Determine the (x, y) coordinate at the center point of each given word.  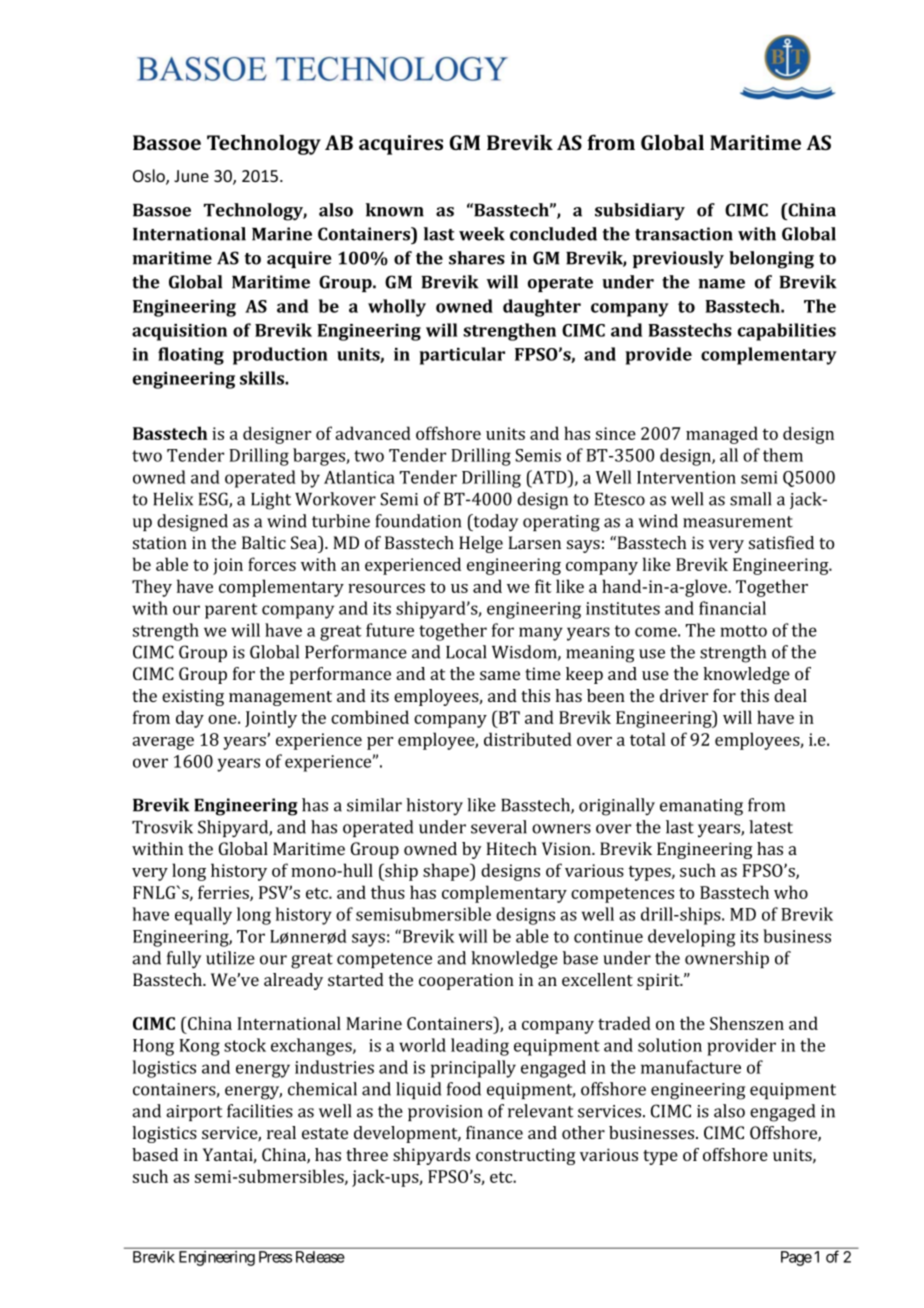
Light (271, 501)
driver (684, 695)
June (191, 176)
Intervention (686, 477)
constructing (526, 1156)
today (494, 523)
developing (692, 938)
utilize (230, 958)
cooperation (466, 981)
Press (275, 1257)
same (500, 675)
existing (193, 697)
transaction (684, 234)
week (482, 234)
